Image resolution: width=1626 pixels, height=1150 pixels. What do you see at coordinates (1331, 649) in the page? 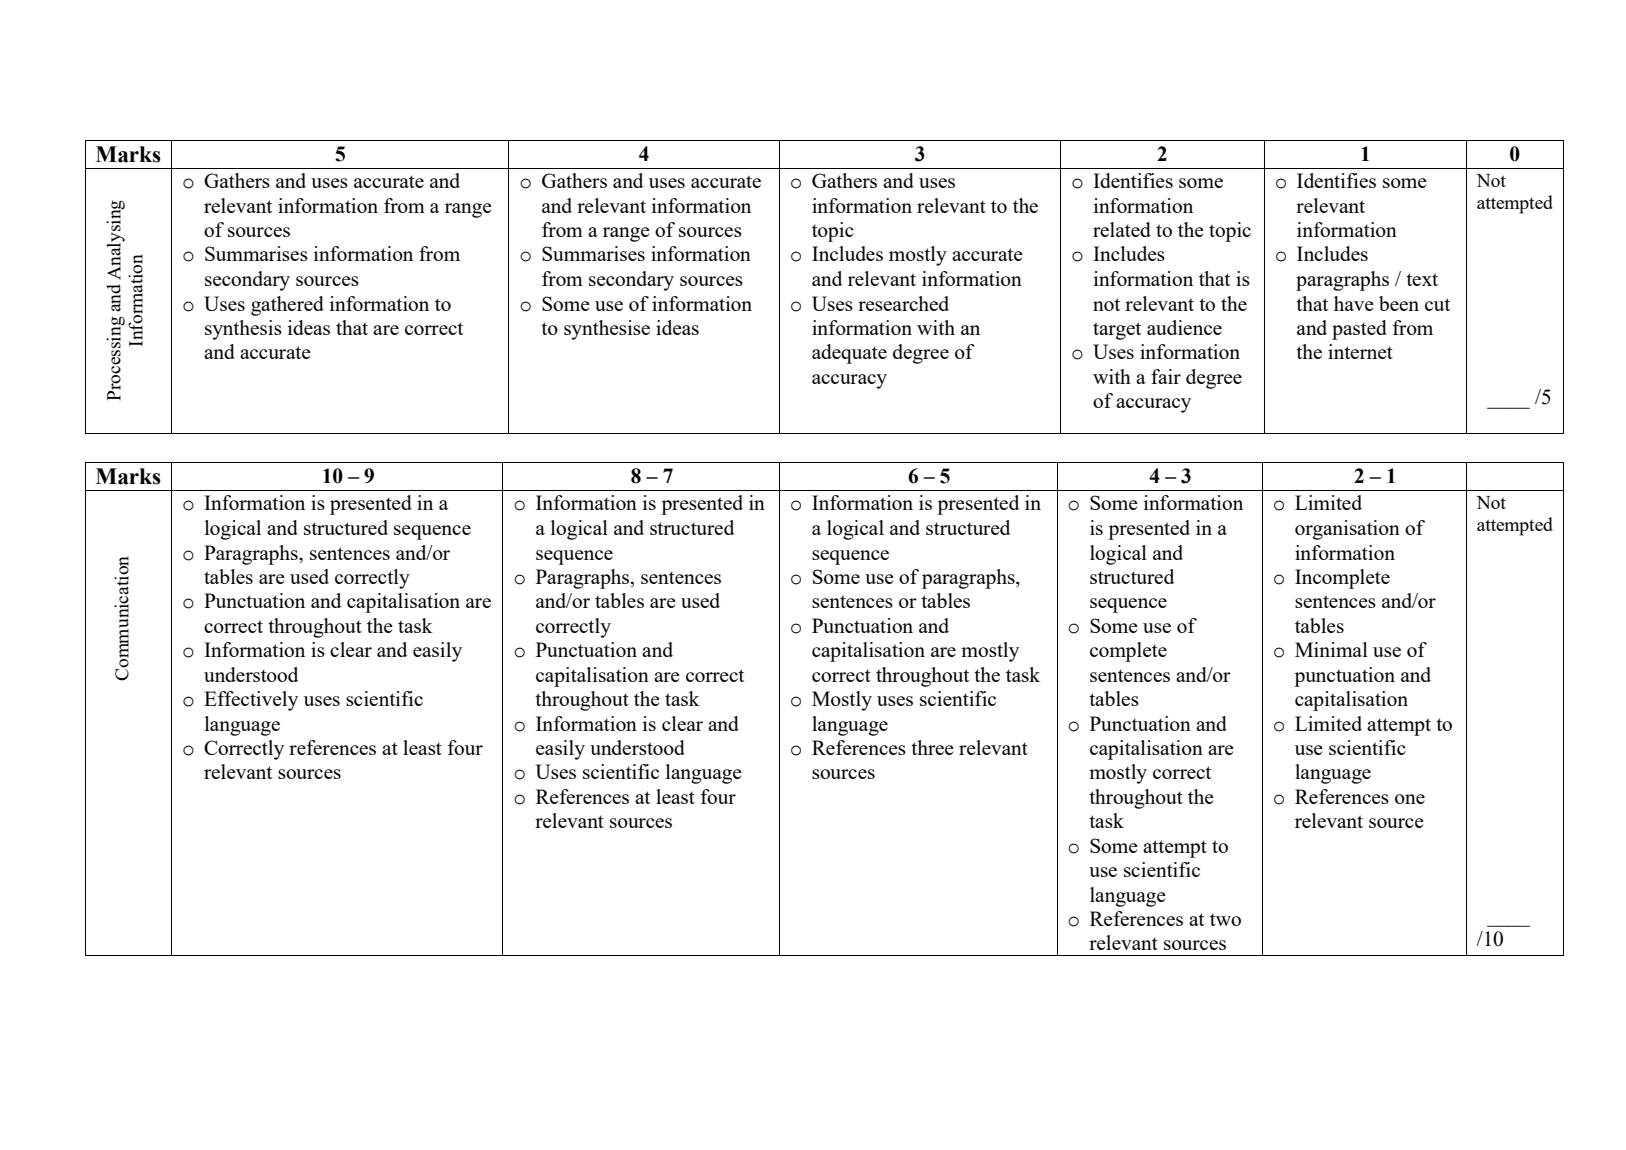
I see `Minimal` at bounding box center [1331, 649].
